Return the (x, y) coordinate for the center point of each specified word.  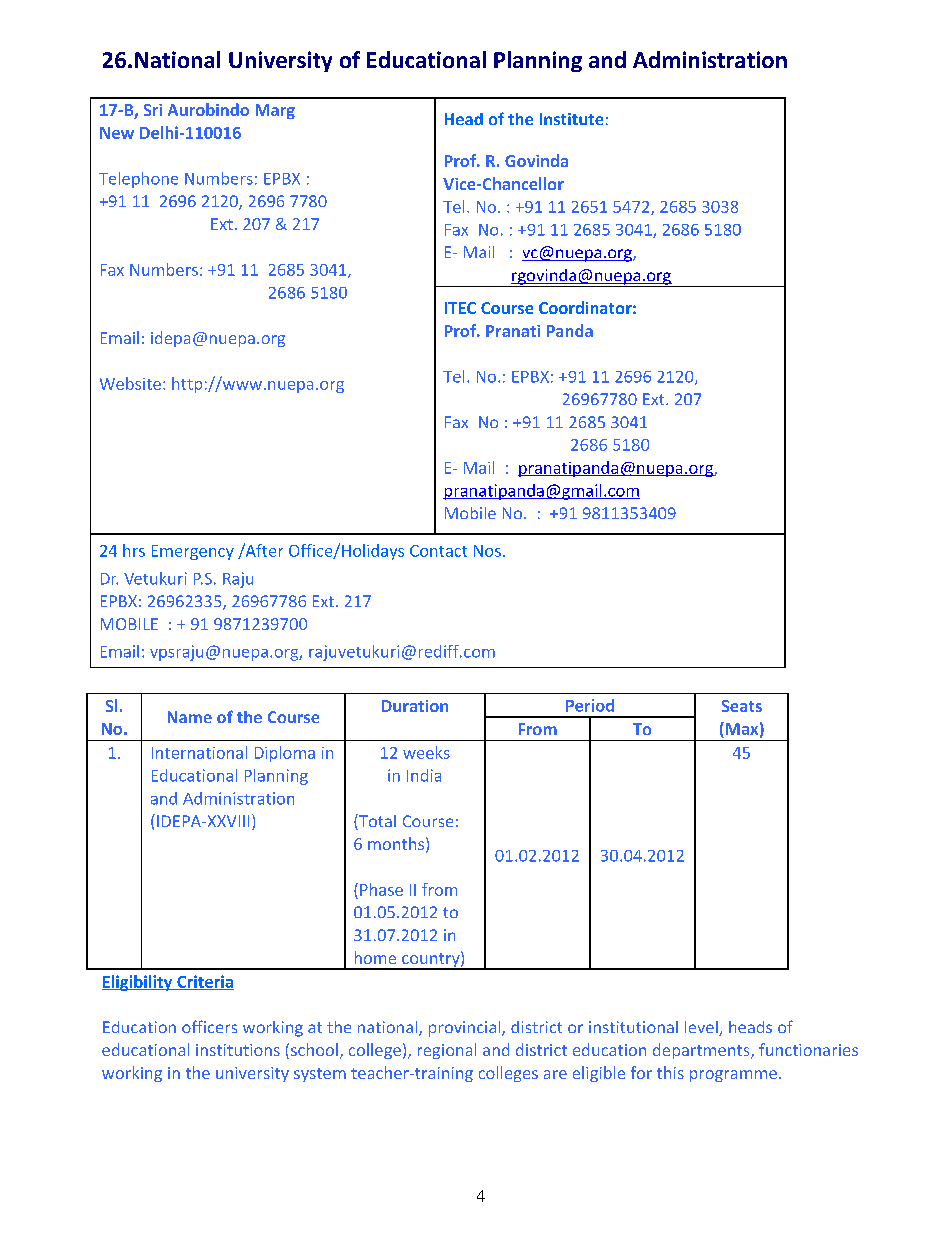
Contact (438, 551)
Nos (487, 551)
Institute (571, 119)
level (702, 1028)
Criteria (204, 982)
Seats (742, 706)
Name (190, 717)
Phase (381, 889)
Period (590, 705)
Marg (275, 111)
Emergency (193, 552)
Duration (415, 706)
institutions (238, 1050)
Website (130, 383)
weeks (426, 752)
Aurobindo (208, 109)
